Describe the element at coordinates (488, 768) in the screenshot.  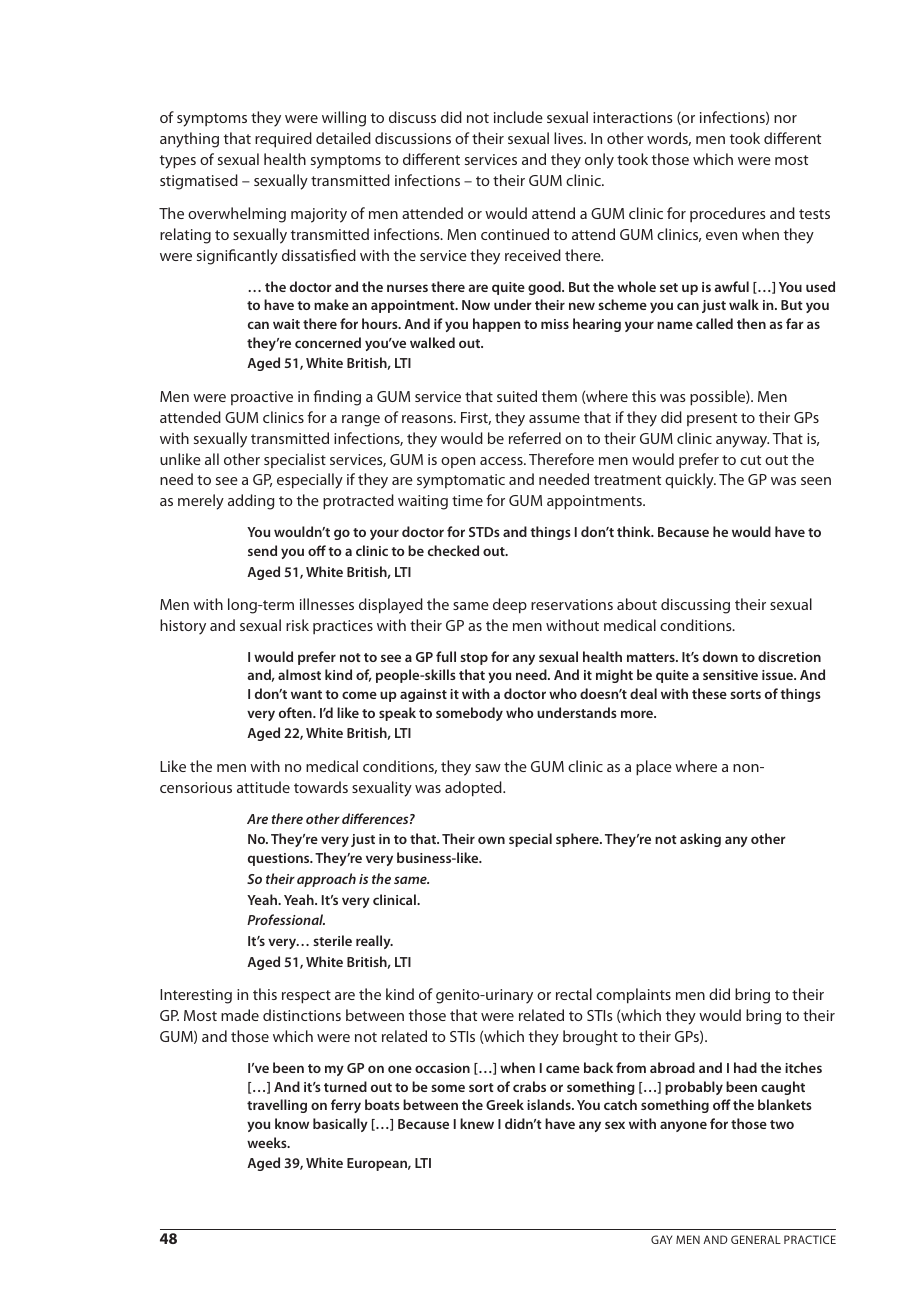
I see `saw` at that location.
